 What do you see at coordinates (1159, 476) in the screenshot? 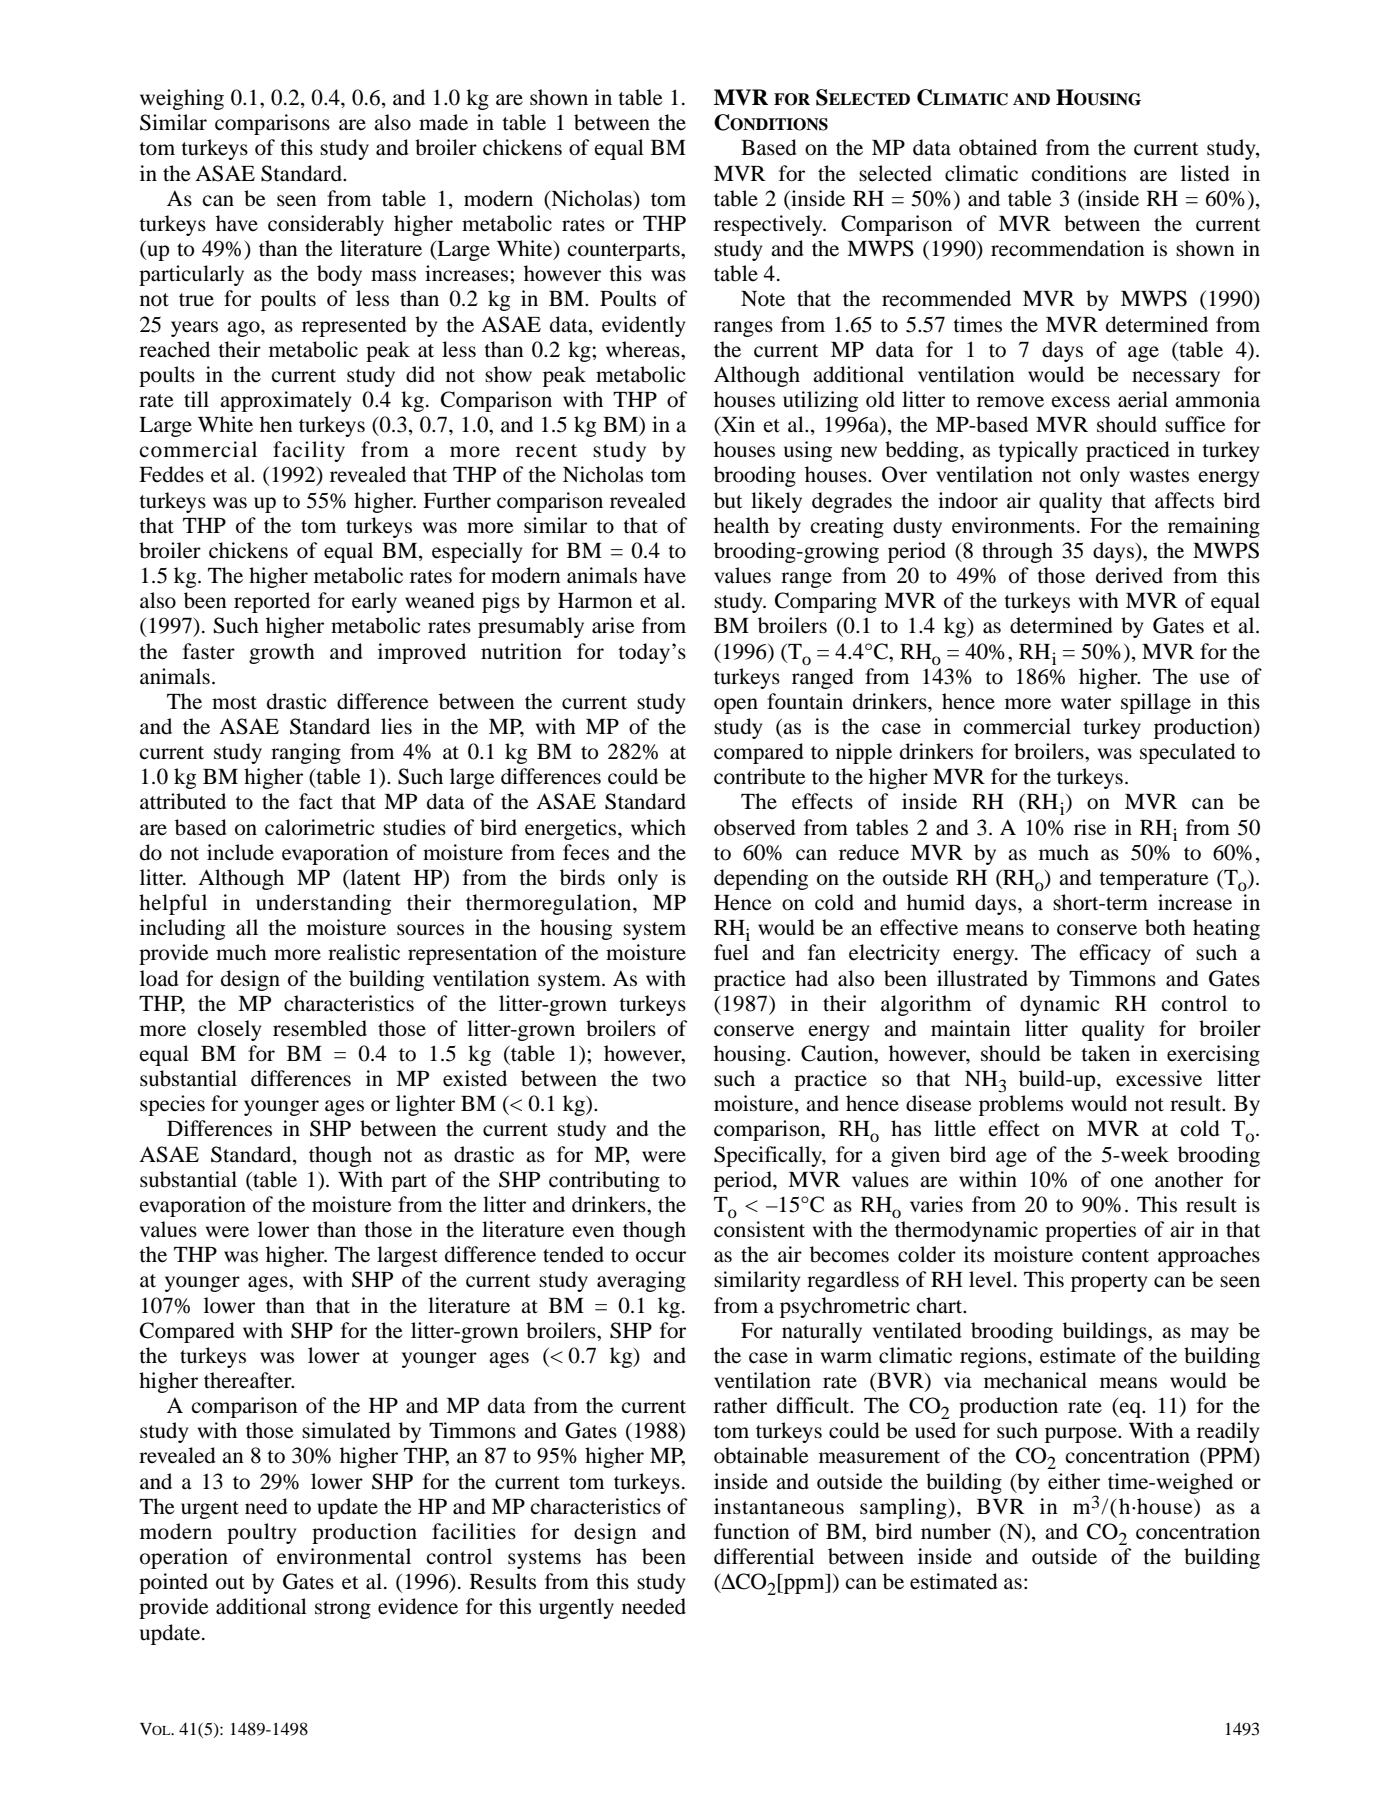
I see `wastes` at bounding box center [1159, 476].
